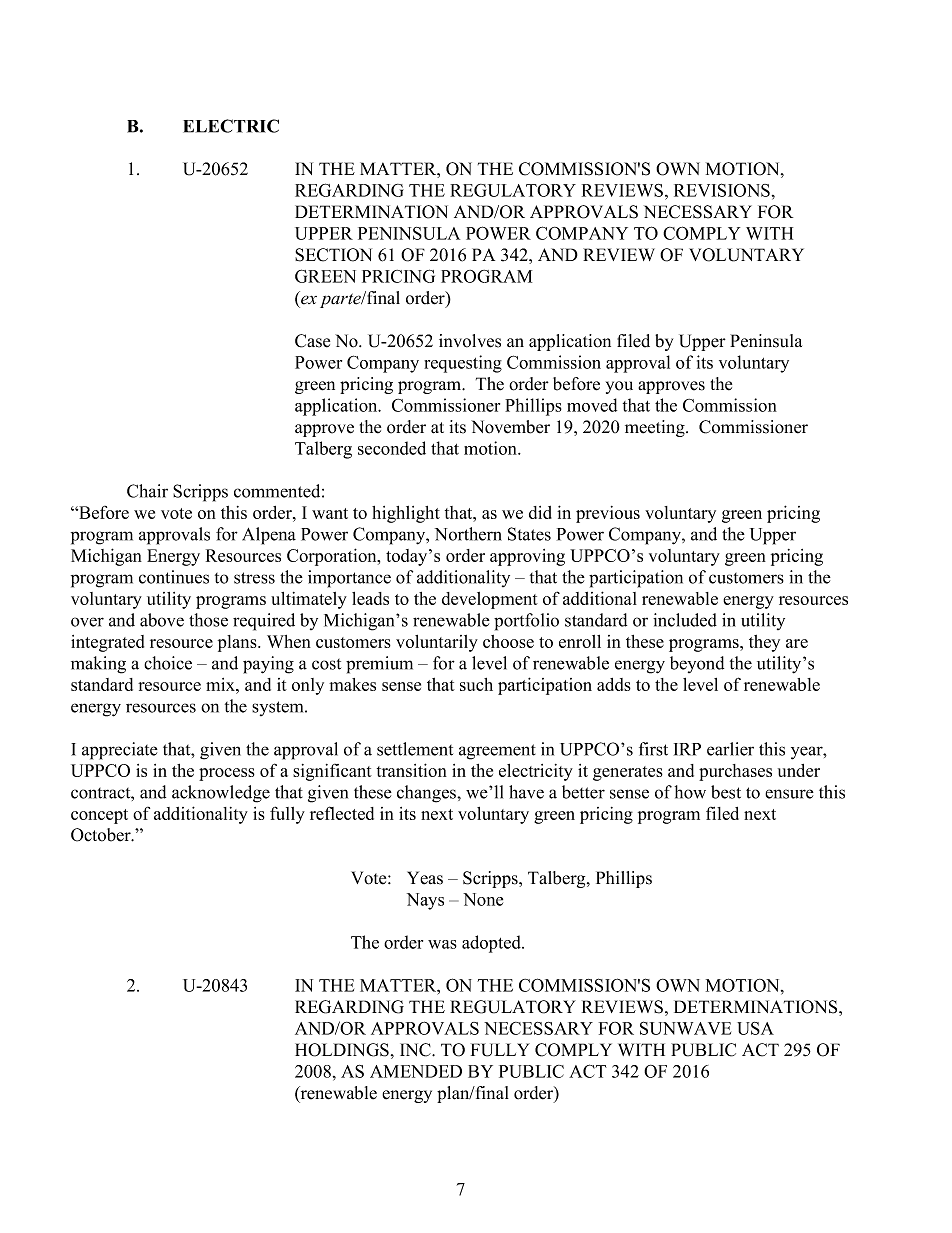 The height and width of the document is (1233, 952). I want to click on Nays, so click(425, 901).
